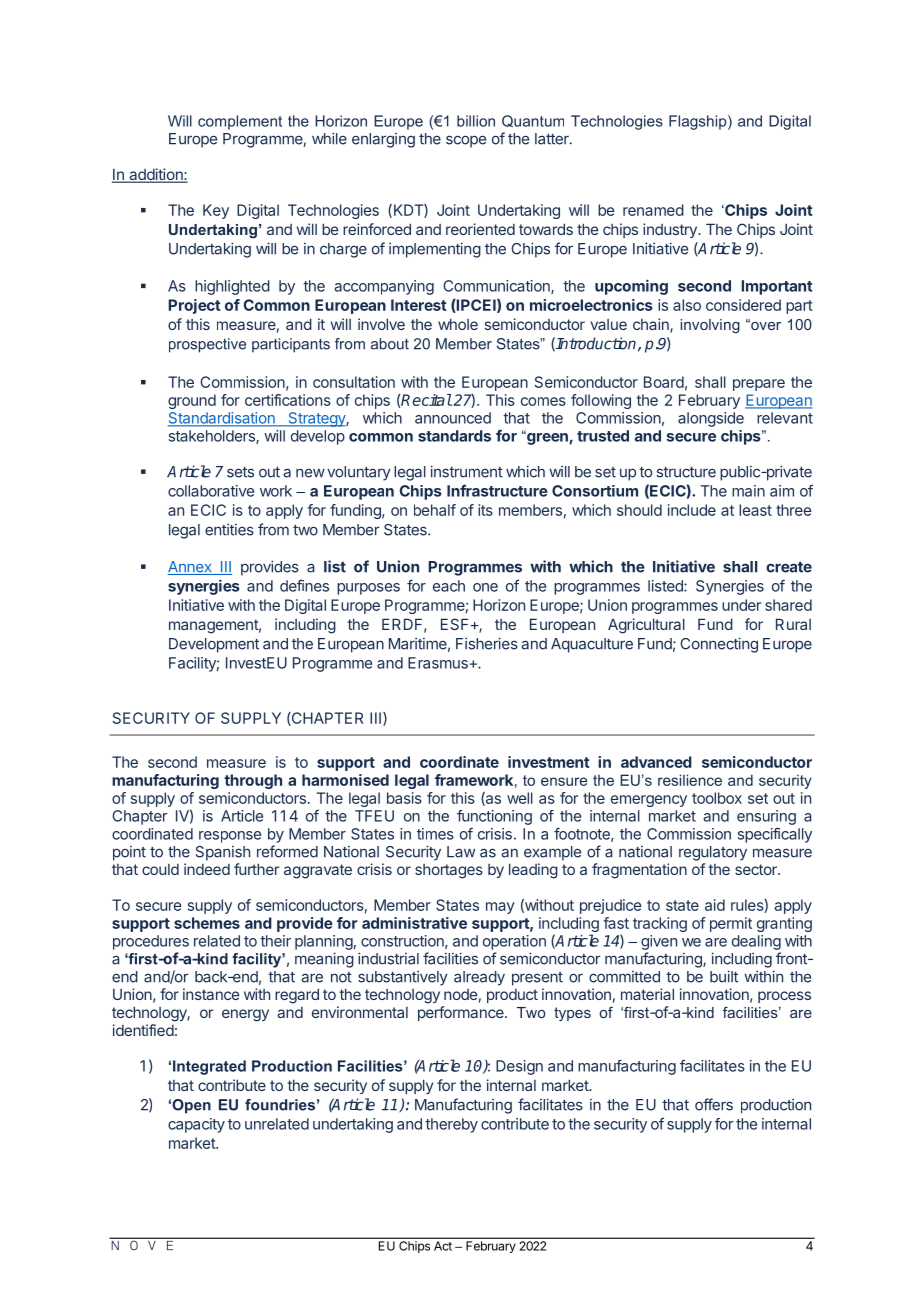 The image size is (924, 1308). I want to click on renamed, so click(653, 210).
